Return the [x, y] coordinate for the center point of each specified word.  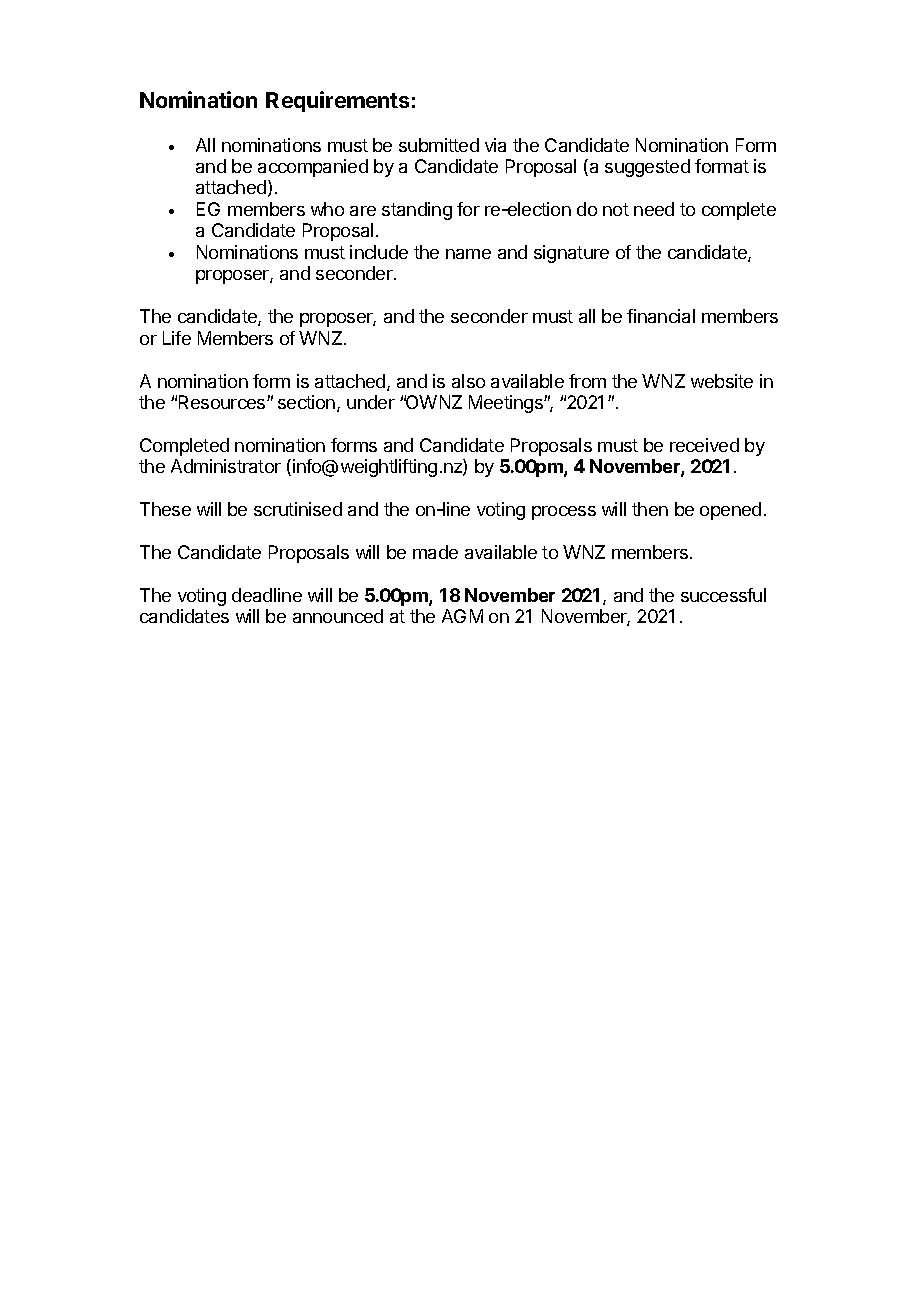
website [722, 381]
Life [177, 338]
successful [723, 595]
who [327, 209]
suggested [647, 168]
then [650, 509]
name [468, 254]
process [564, 513]
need [654, 209]
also [468, 381]
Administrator [226, 466]
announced [338, 616]
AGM [462, 616]
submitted [439, 145]
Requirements [337, 101]
